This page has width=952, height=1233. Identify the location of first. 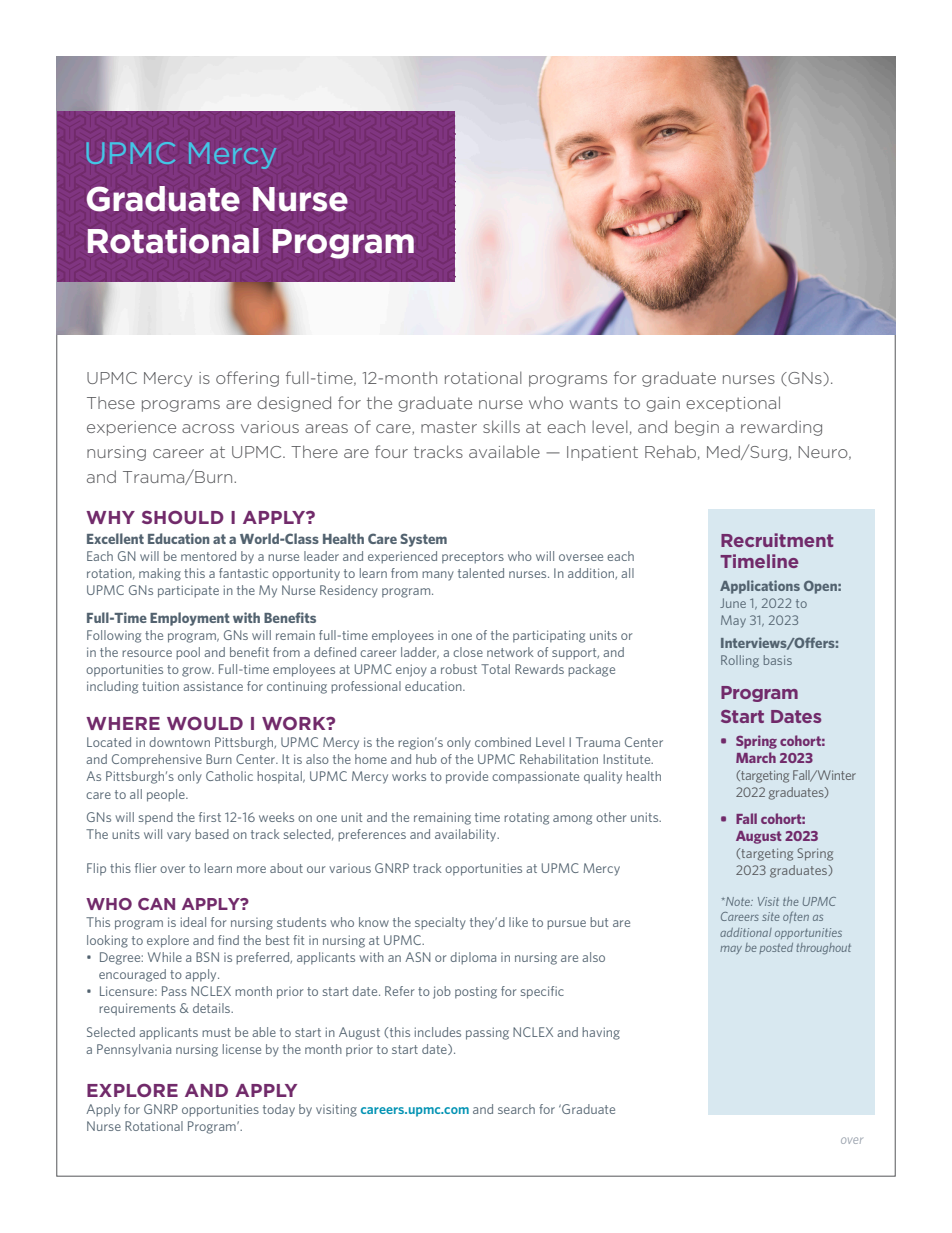
(210, 817).
